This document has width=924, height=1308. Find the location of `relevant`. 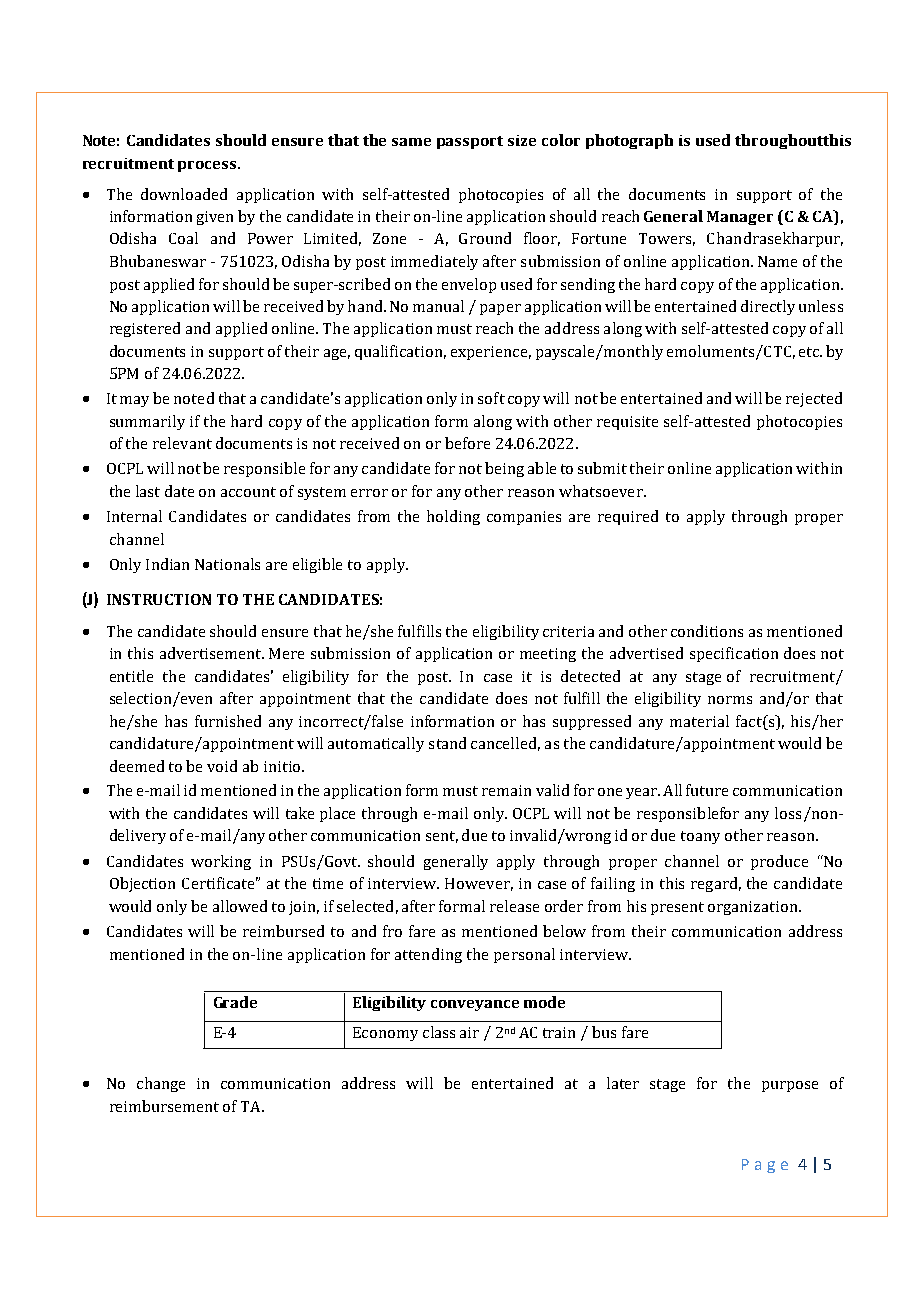

relevant is located at coordinates (182, 443).
